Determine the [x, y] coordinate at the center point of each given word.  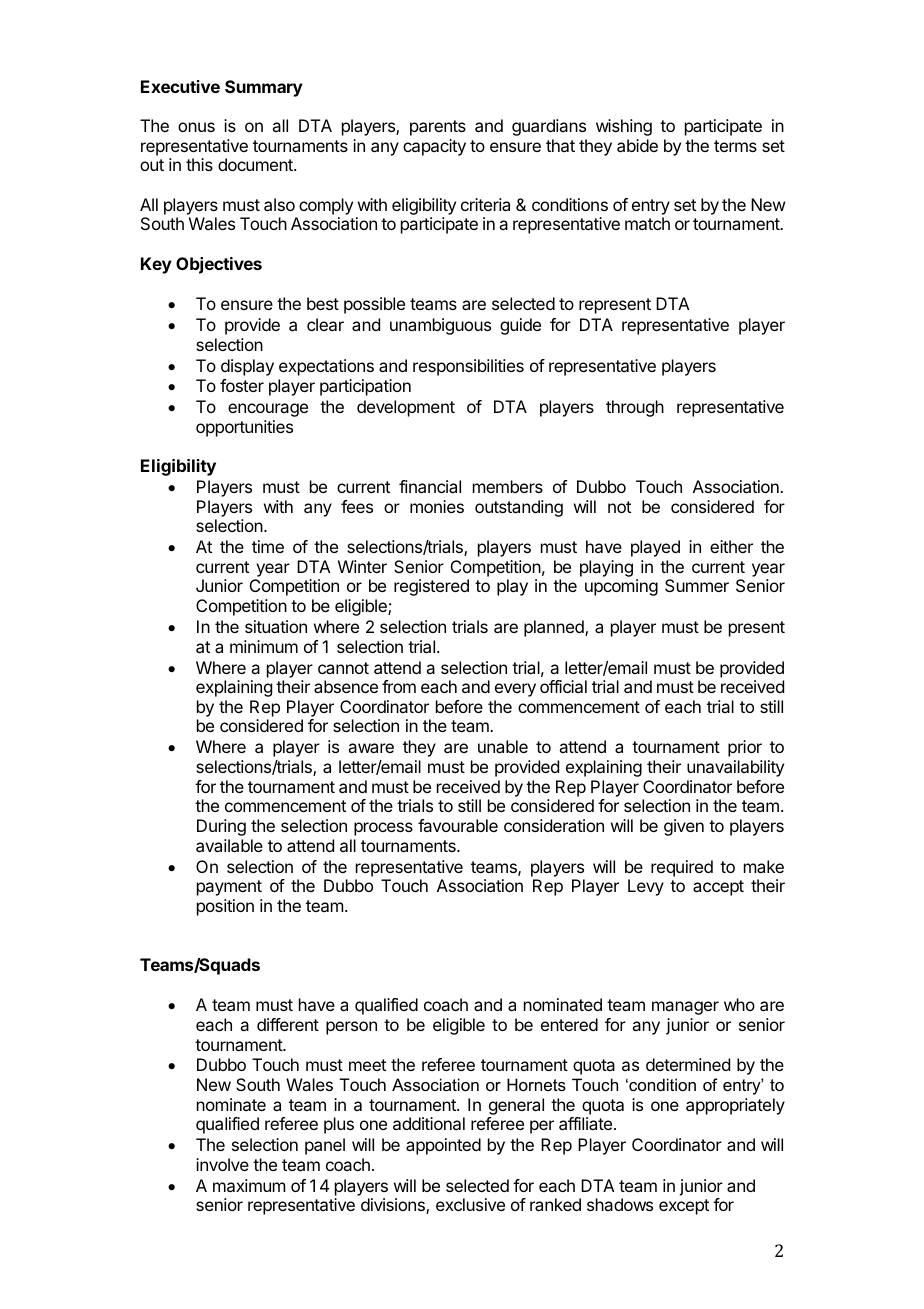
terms [735, 146]
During [221, 827]
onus [196, 127]
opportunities [244, 428]
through [635, 408]
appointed [443, 1146]
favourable [458, 825]
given [684, 827]
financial [430, 486]
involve [222, 1164]
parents [438, 128]
